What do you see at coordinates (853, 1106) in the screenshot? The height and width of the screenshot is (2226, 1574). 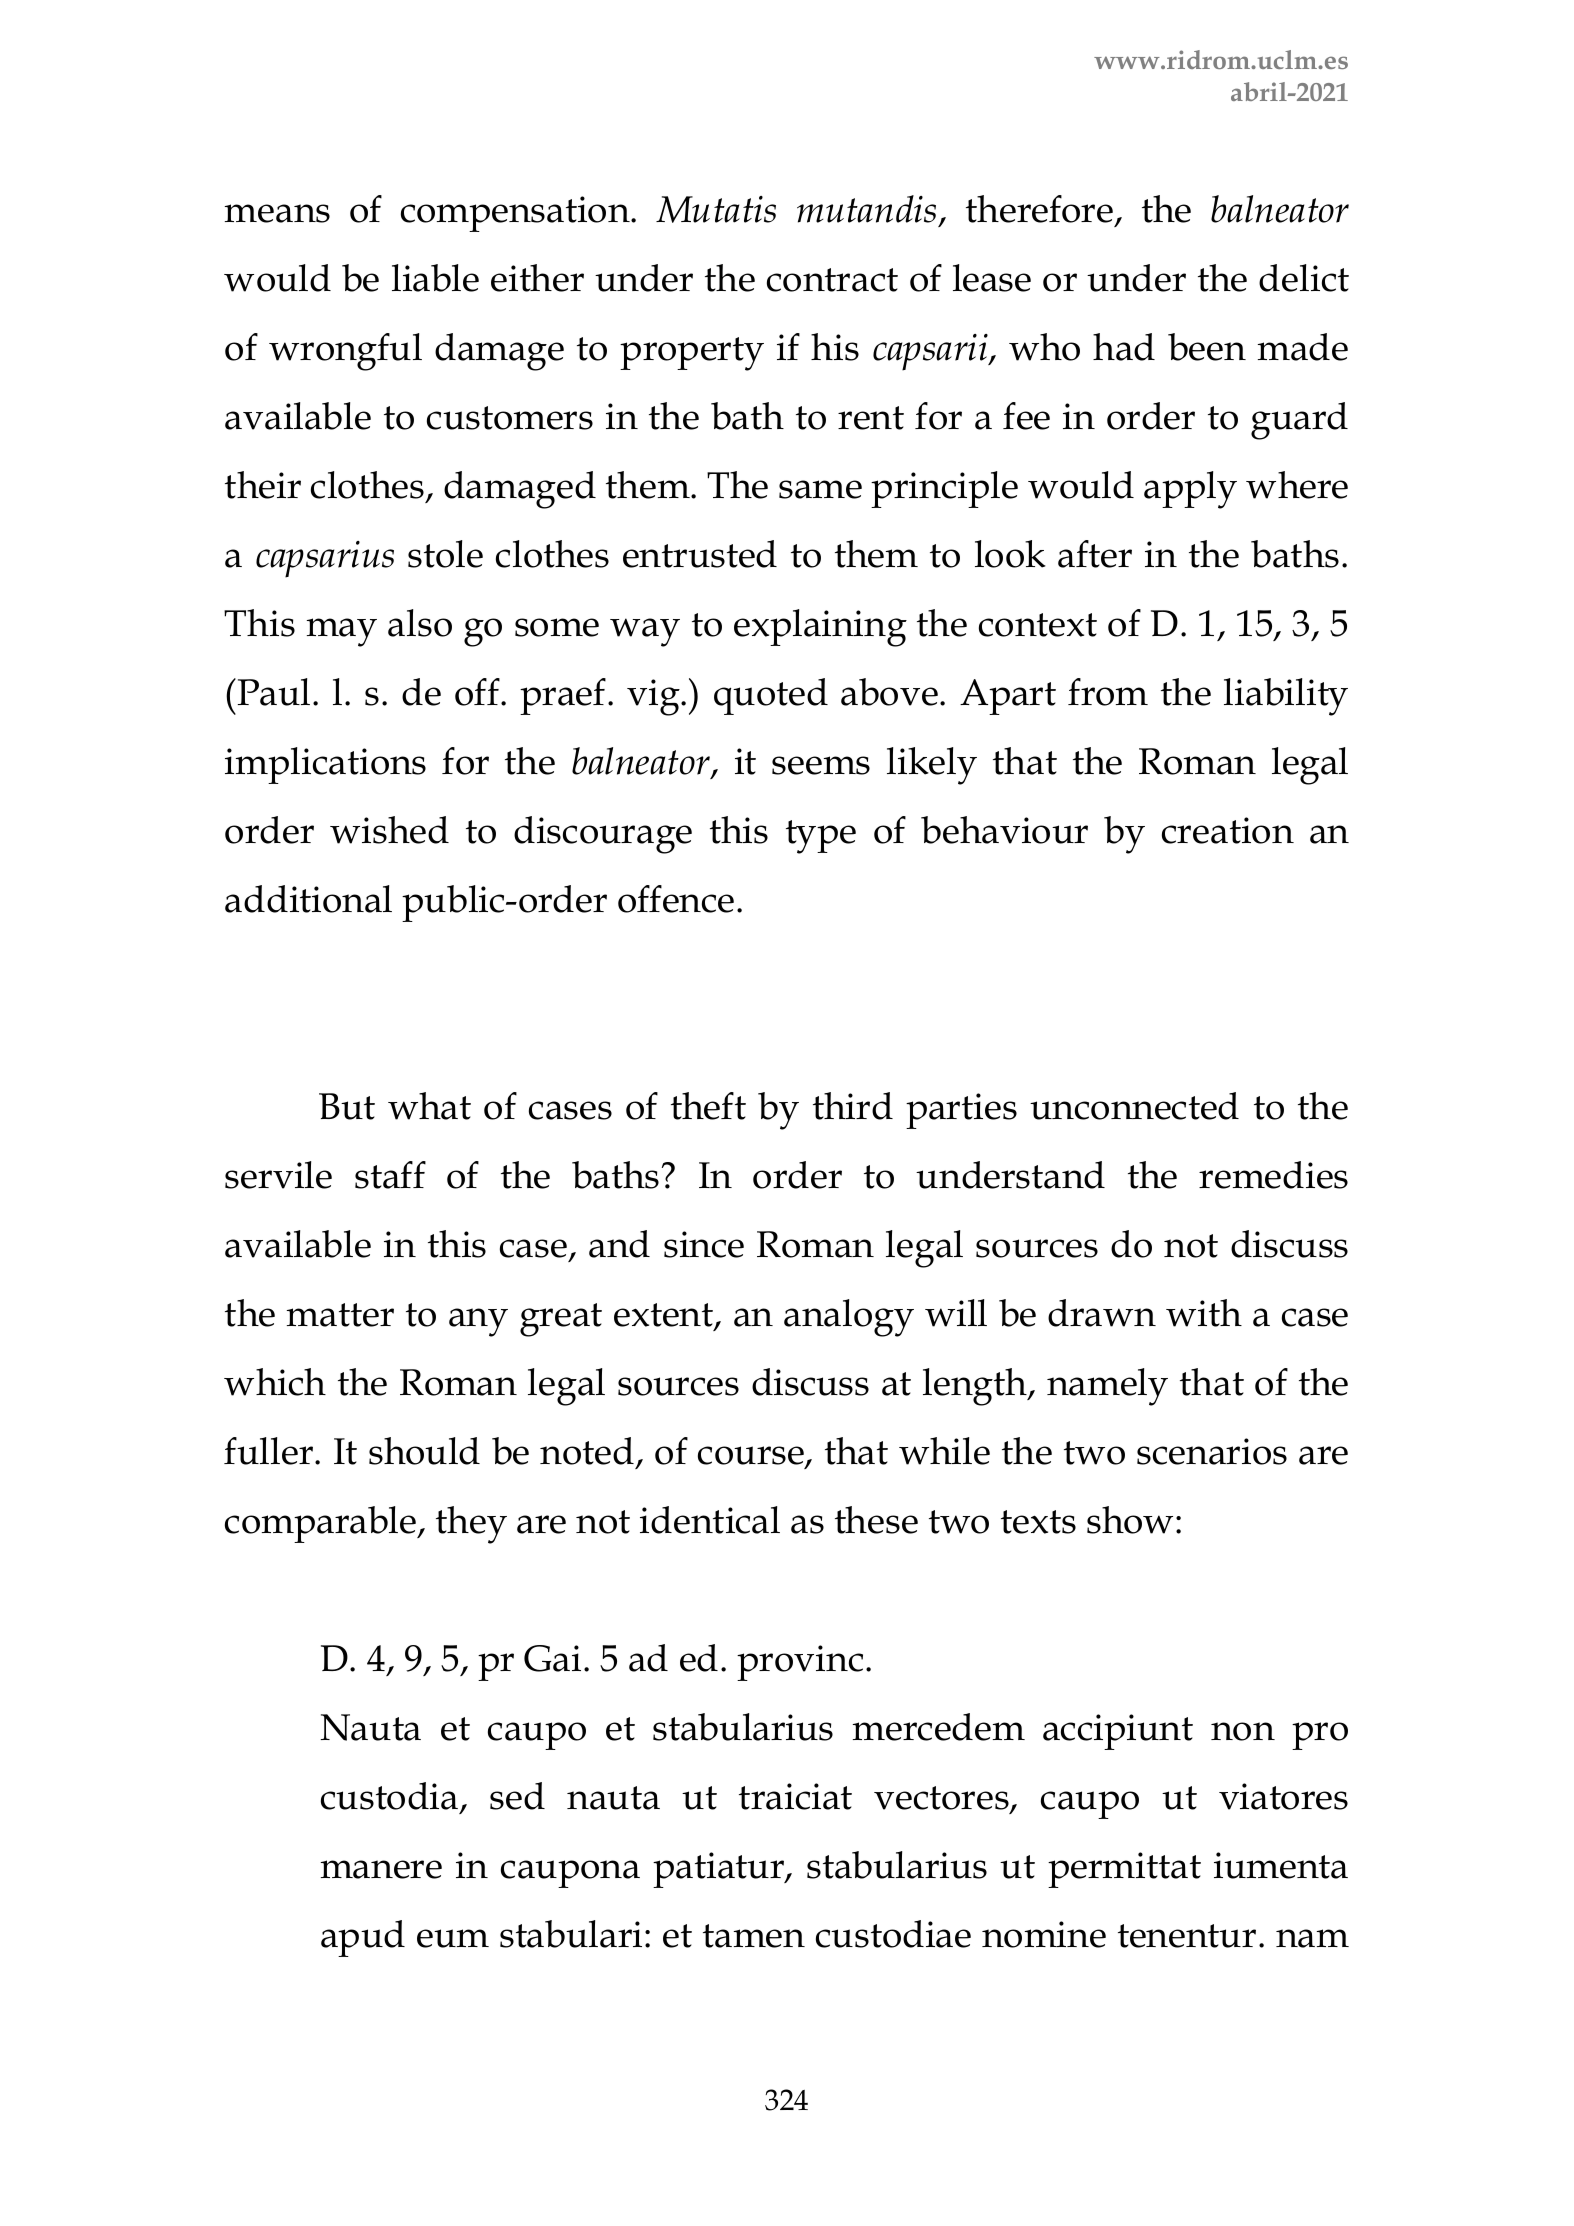 I see `third` at bounding box center [853, 1106].
